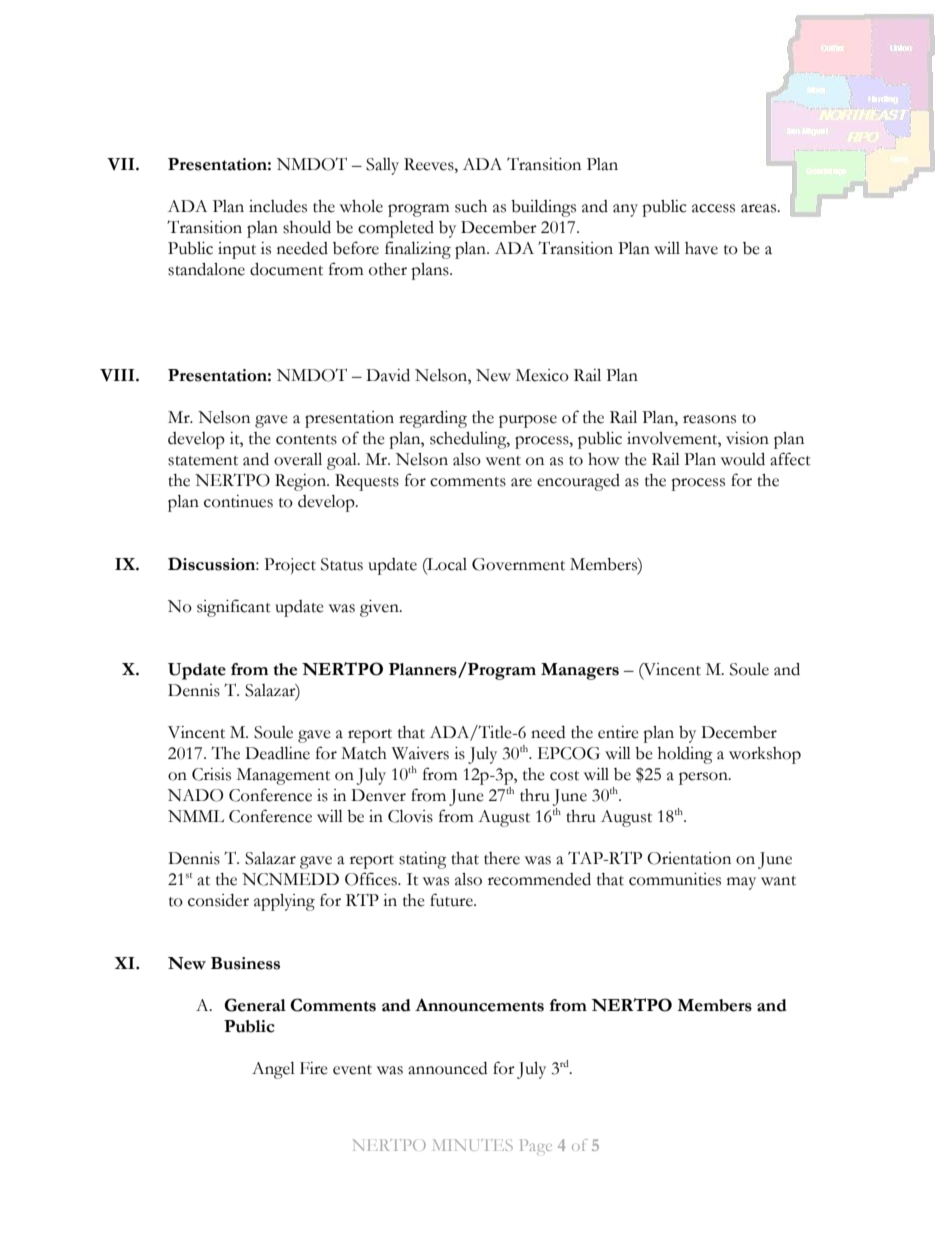 The width and height of the screenshot is (952, 1233). What do you see at coordinates (410, 816) in the screenshot?
I see `Clovis` at bounding box center [410, 816].
